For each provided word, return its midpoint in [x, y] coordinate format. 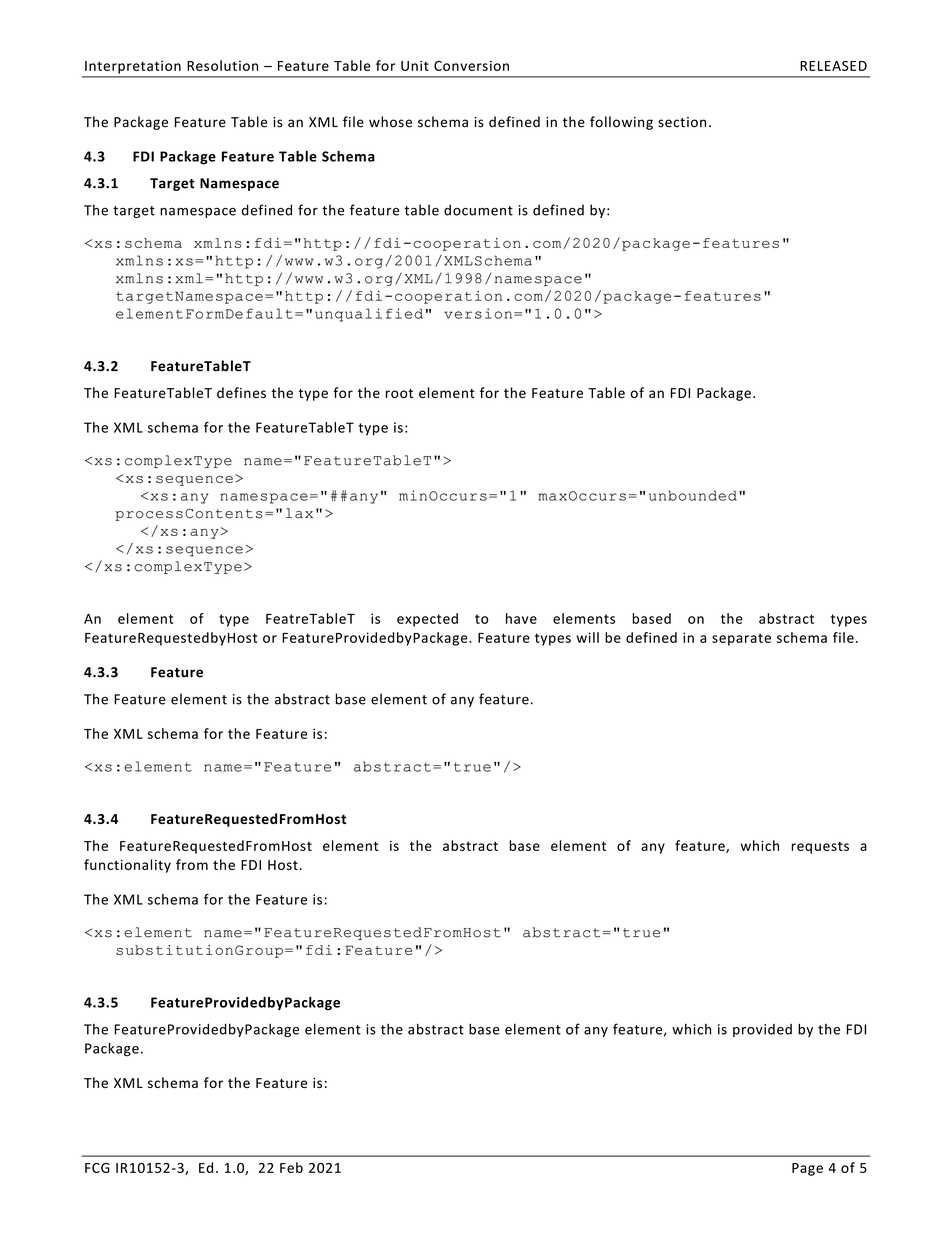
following [621, 123]
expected [427, 620]
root [399, 393]
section [682, 122]
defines [241, 392]
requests [820, 848]
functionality [127, 866]
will [587, 637]
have [521, 618]
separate [741, 639]
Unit [415, 65]
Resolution [222, 65]
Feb [291, 1167]
